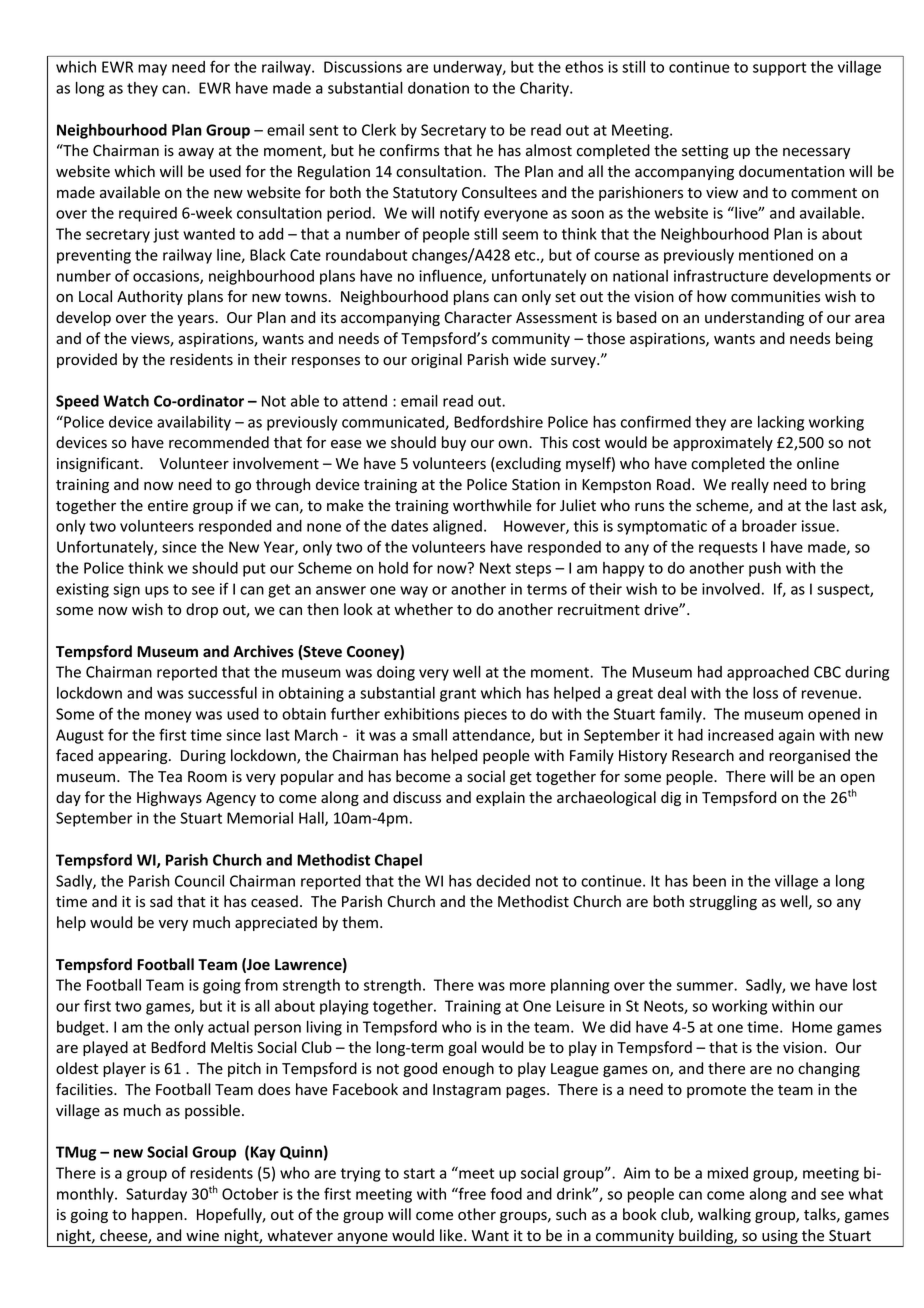 Image resolution: width=924 pixels, height=1308 pixels. I want to click on may, so click(152, 70).
